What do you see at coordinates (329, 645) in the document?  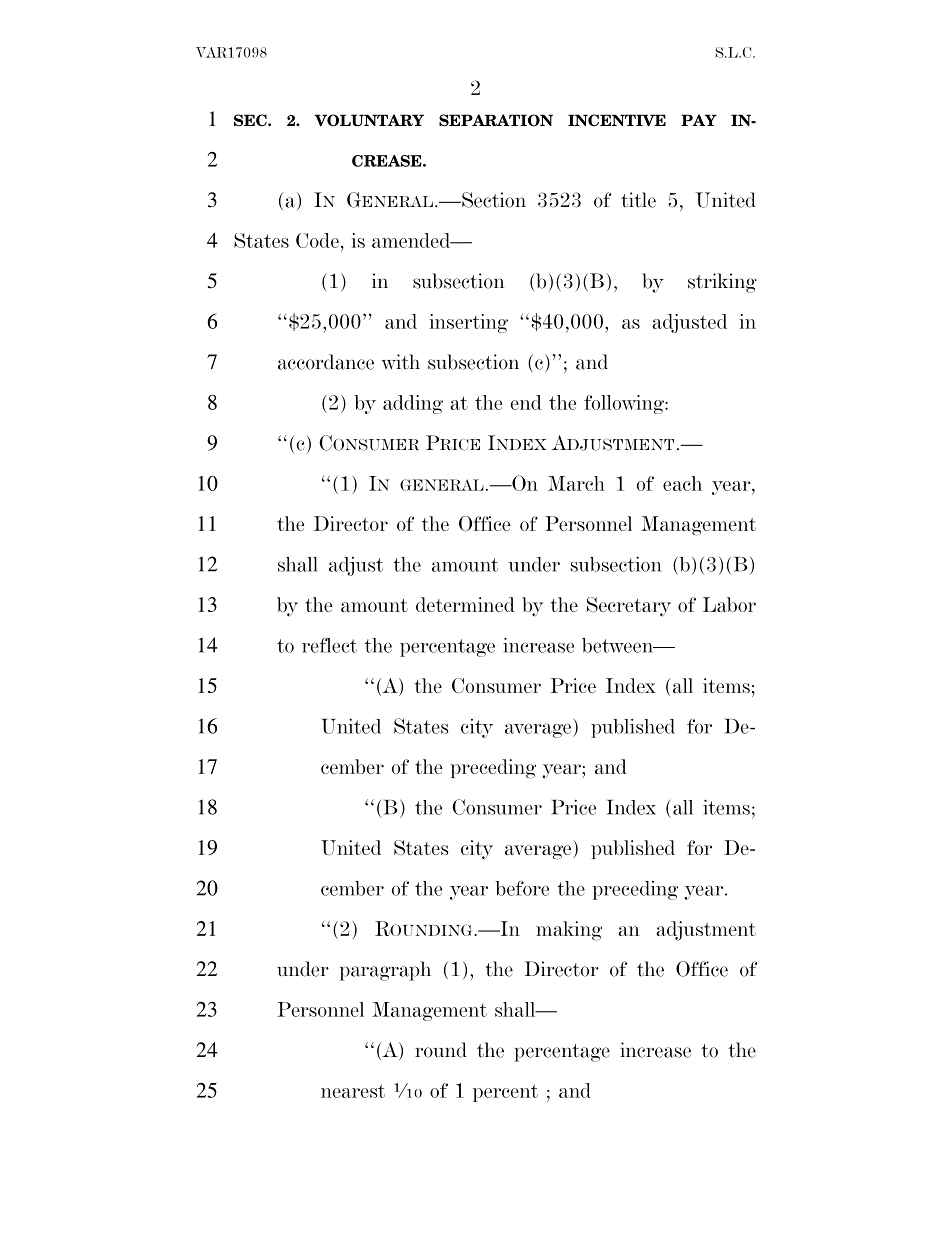 I see `reflect` at bounding box center [329, 645].
